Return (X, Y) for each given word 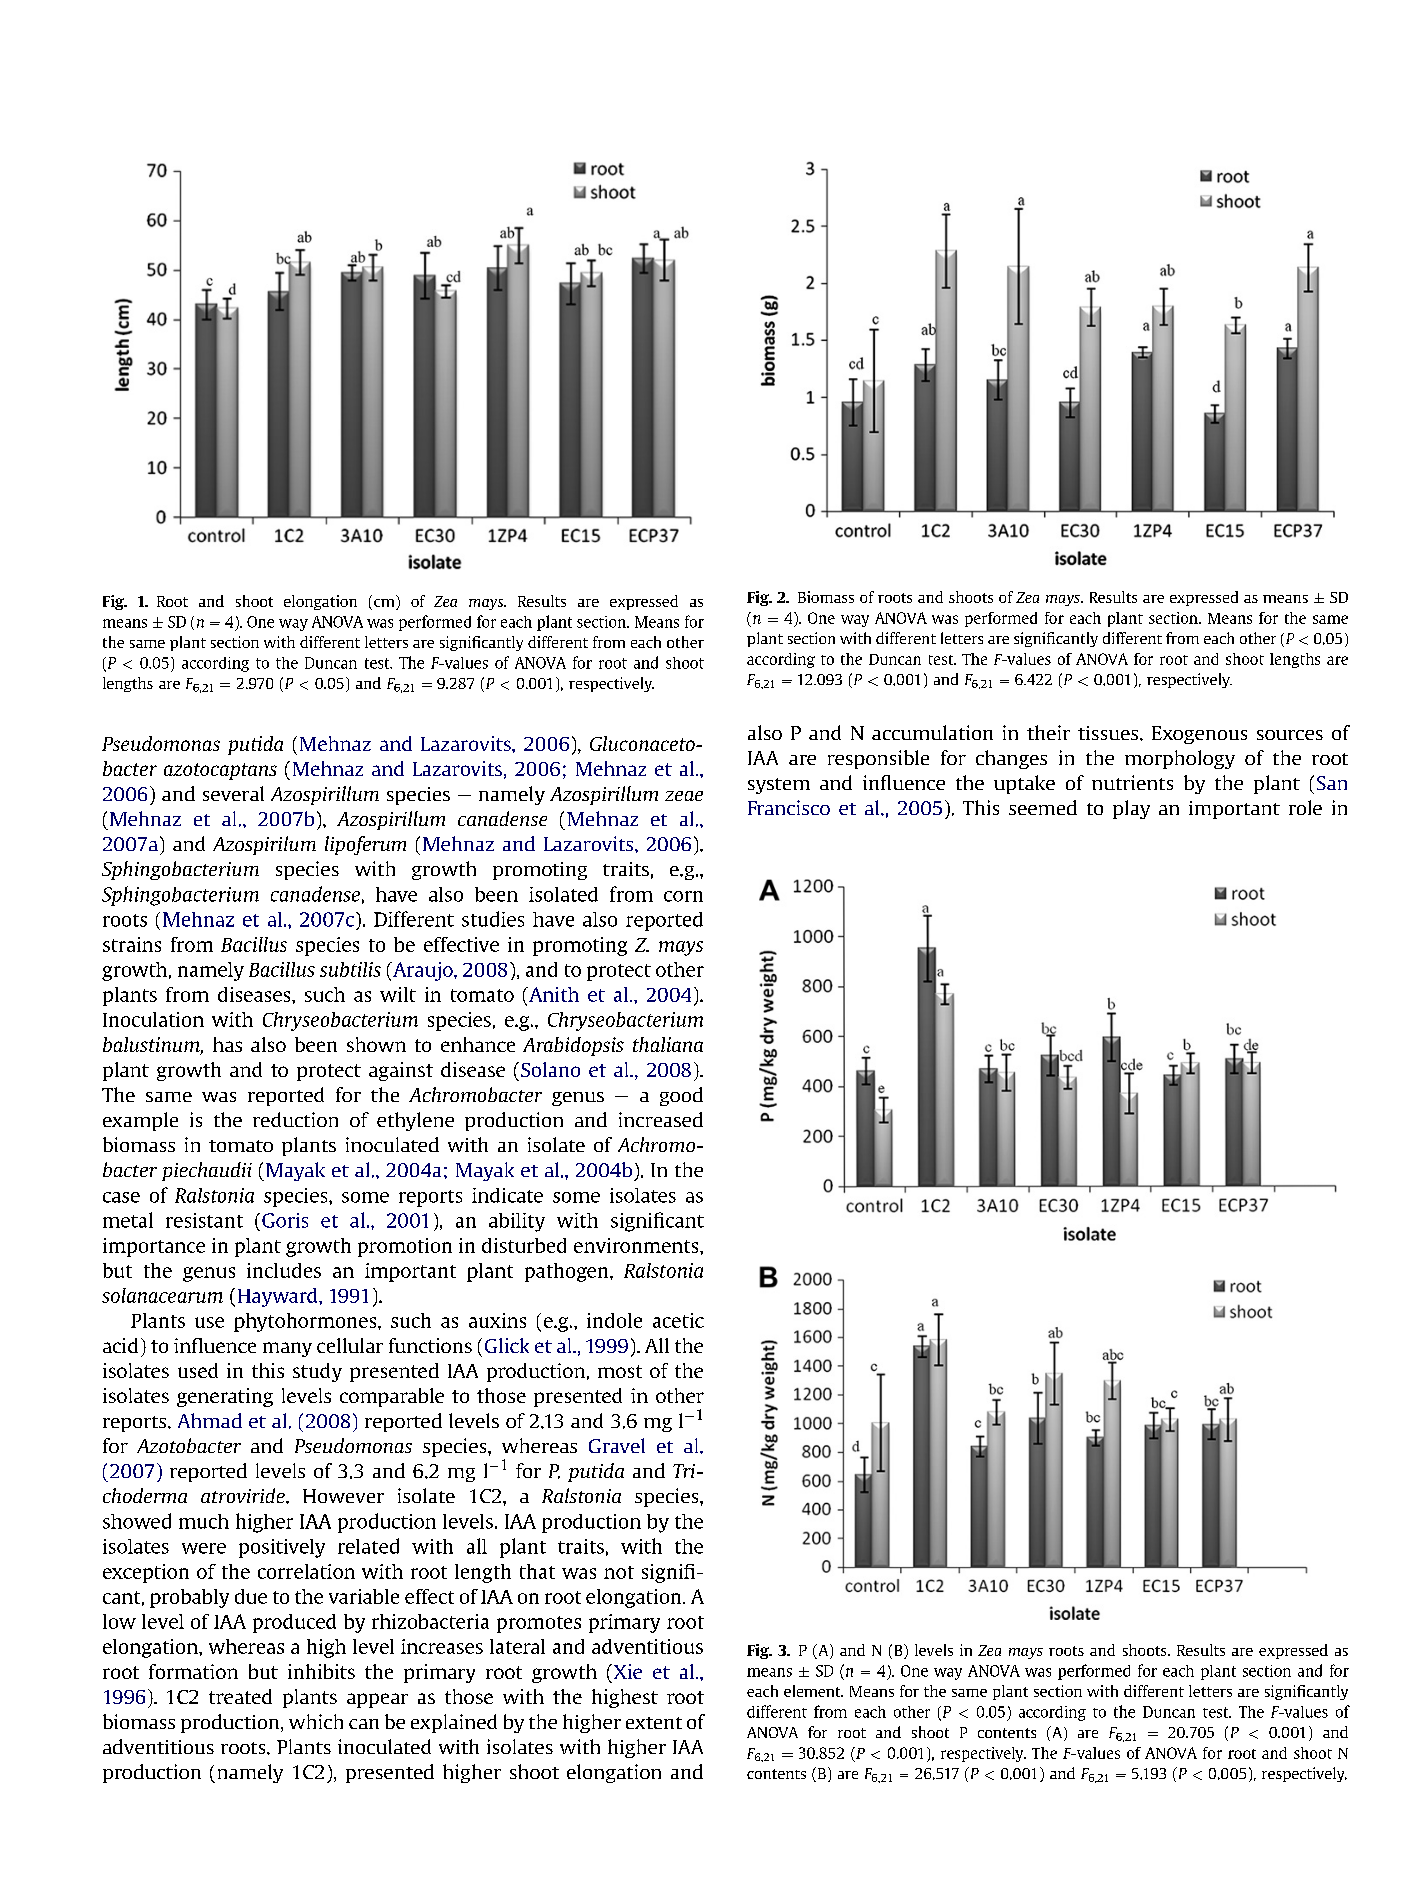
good (681, 1096)
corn (683, 896)
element (813, 1691)
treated (240, 1696)
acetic (678, 1320)
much (204, 1521)
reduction (295, 1119)
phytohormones (306, 1322)
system (779, 786)
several (233, 793)
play (1131, 809)
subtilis (350, 969)
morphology (1180, 759)
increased (661, 1119)
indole (614, 1320)
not (619, 1572)
